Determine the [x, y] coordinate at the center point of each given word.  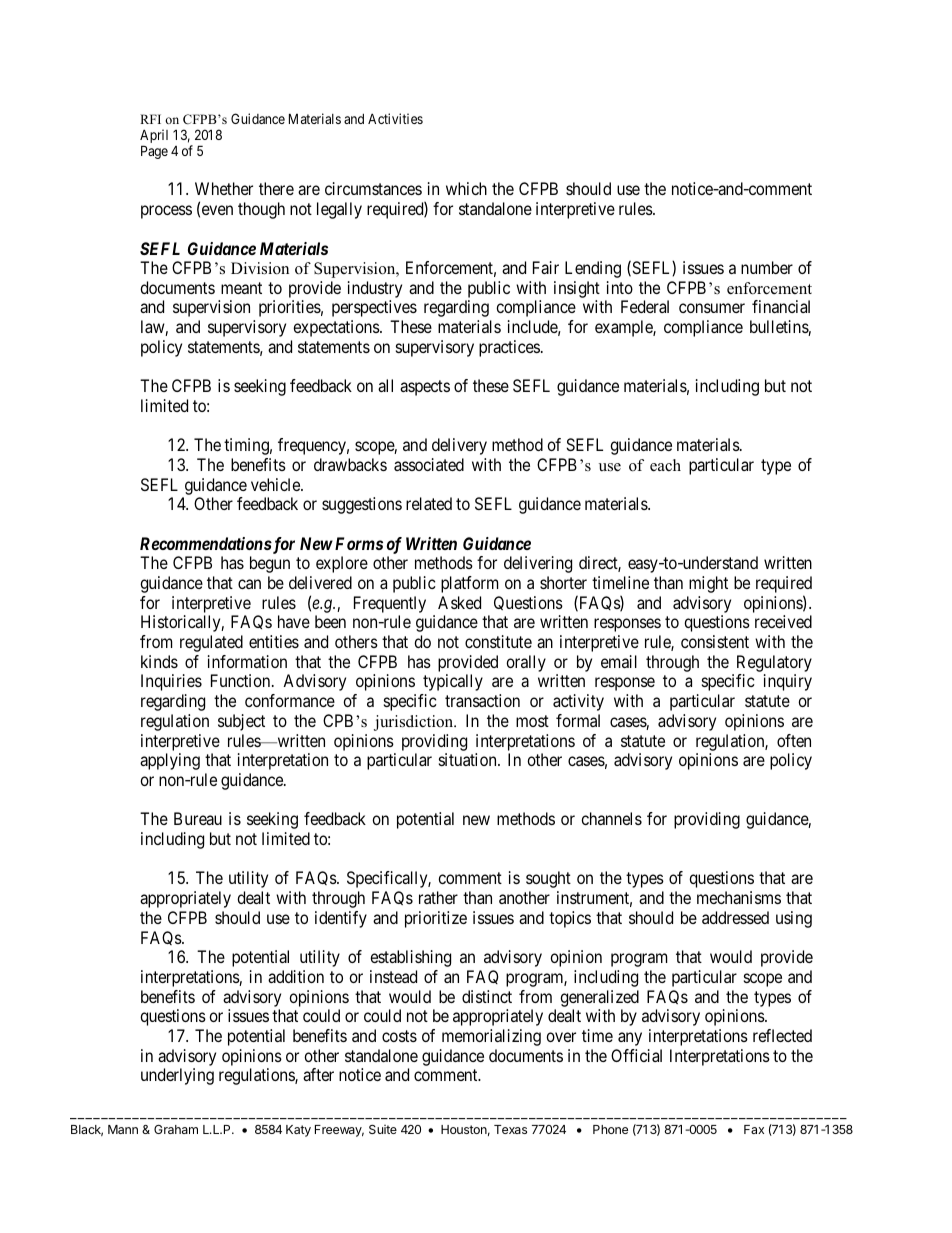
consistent [715, 641]
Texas [510, 1129]
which [466, 188]
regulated [211, 643]
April [154, 137]
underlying [177, 1076]
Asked [459, 602]
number [767, 267]
